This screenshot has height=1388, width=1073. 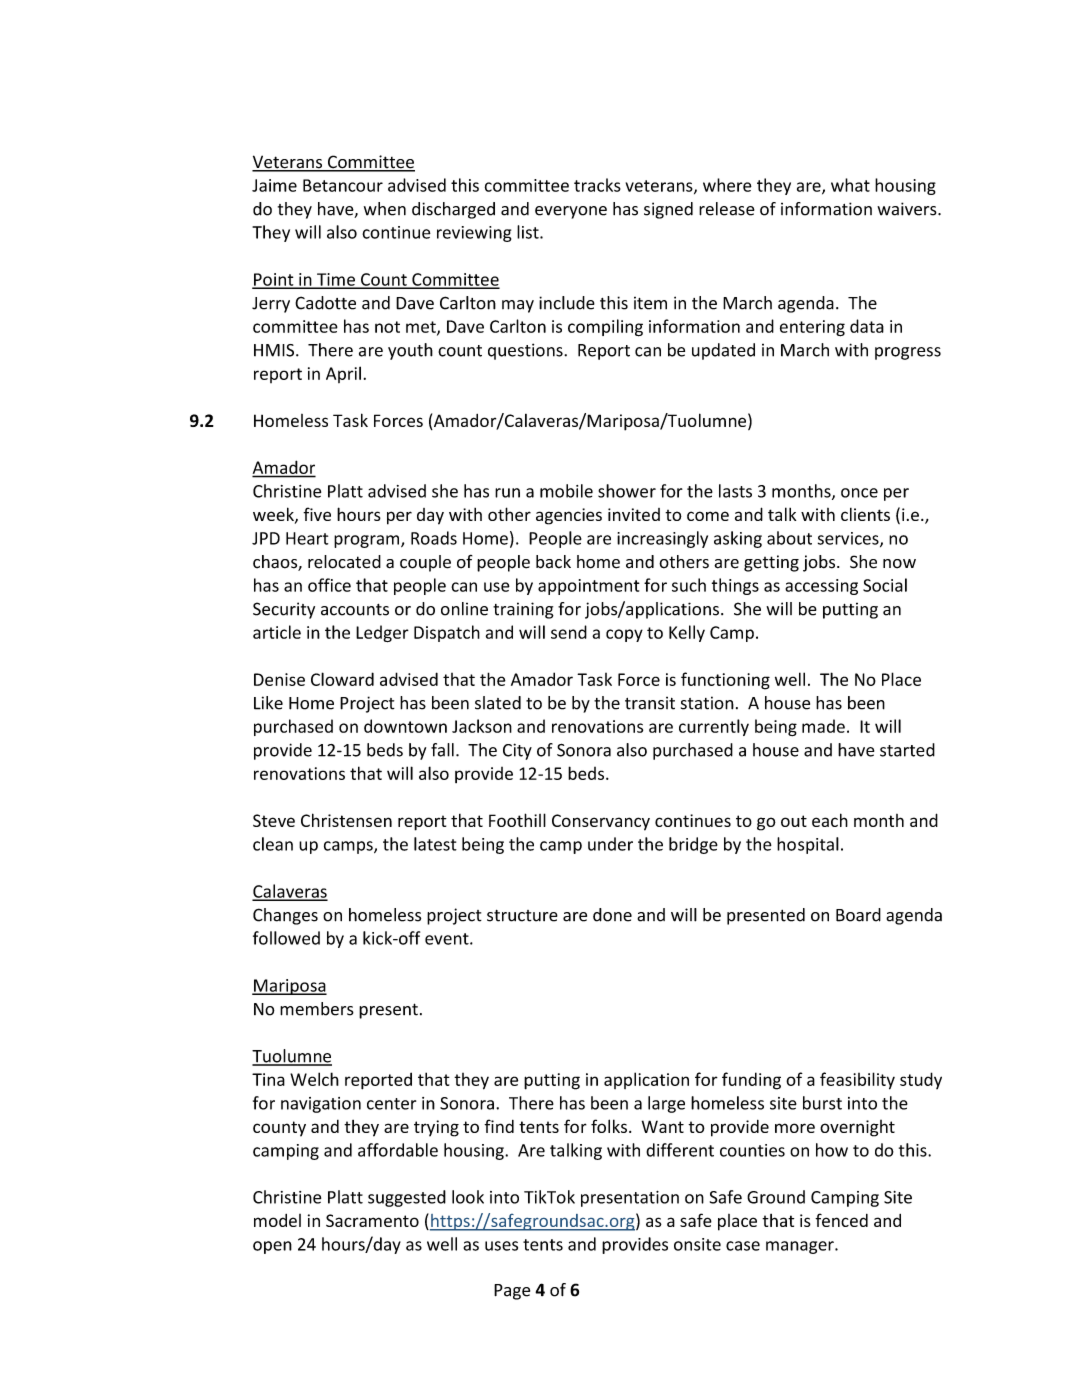 I want to click on once, so click(x=859, y=493).
